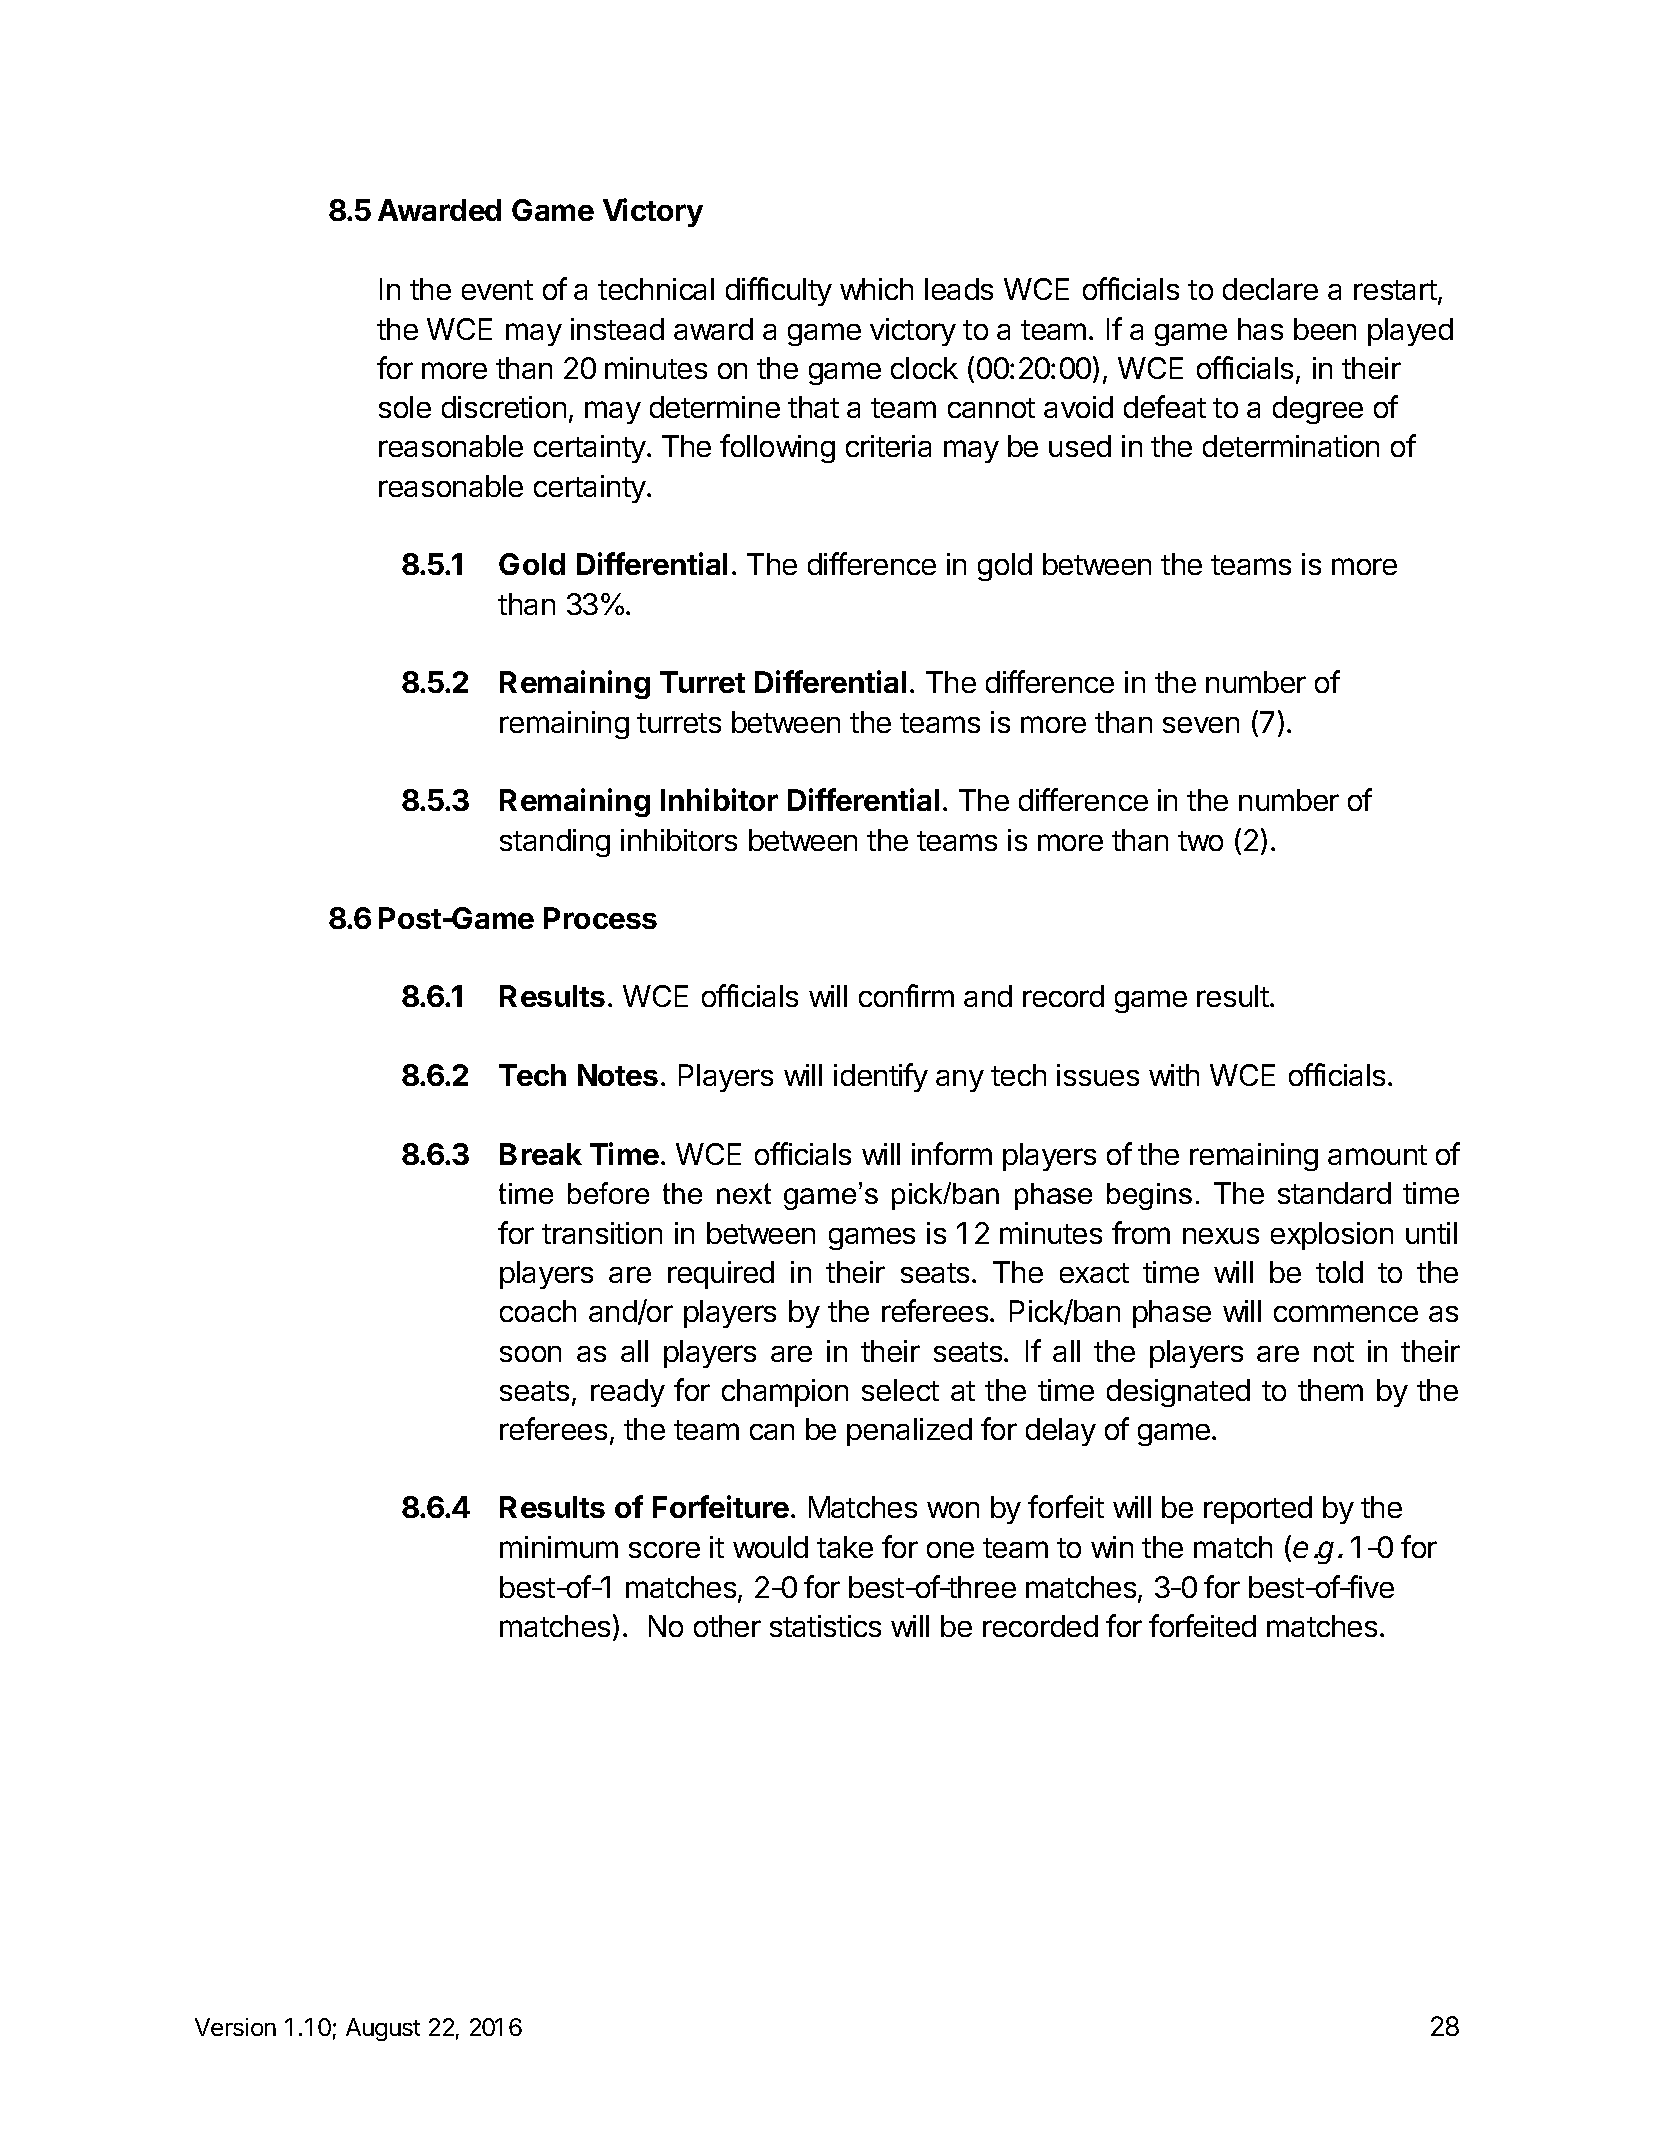  What do you see at coordinates (785, 1393) in the document?
I see `champion` at bounding box center [785, 1393].
